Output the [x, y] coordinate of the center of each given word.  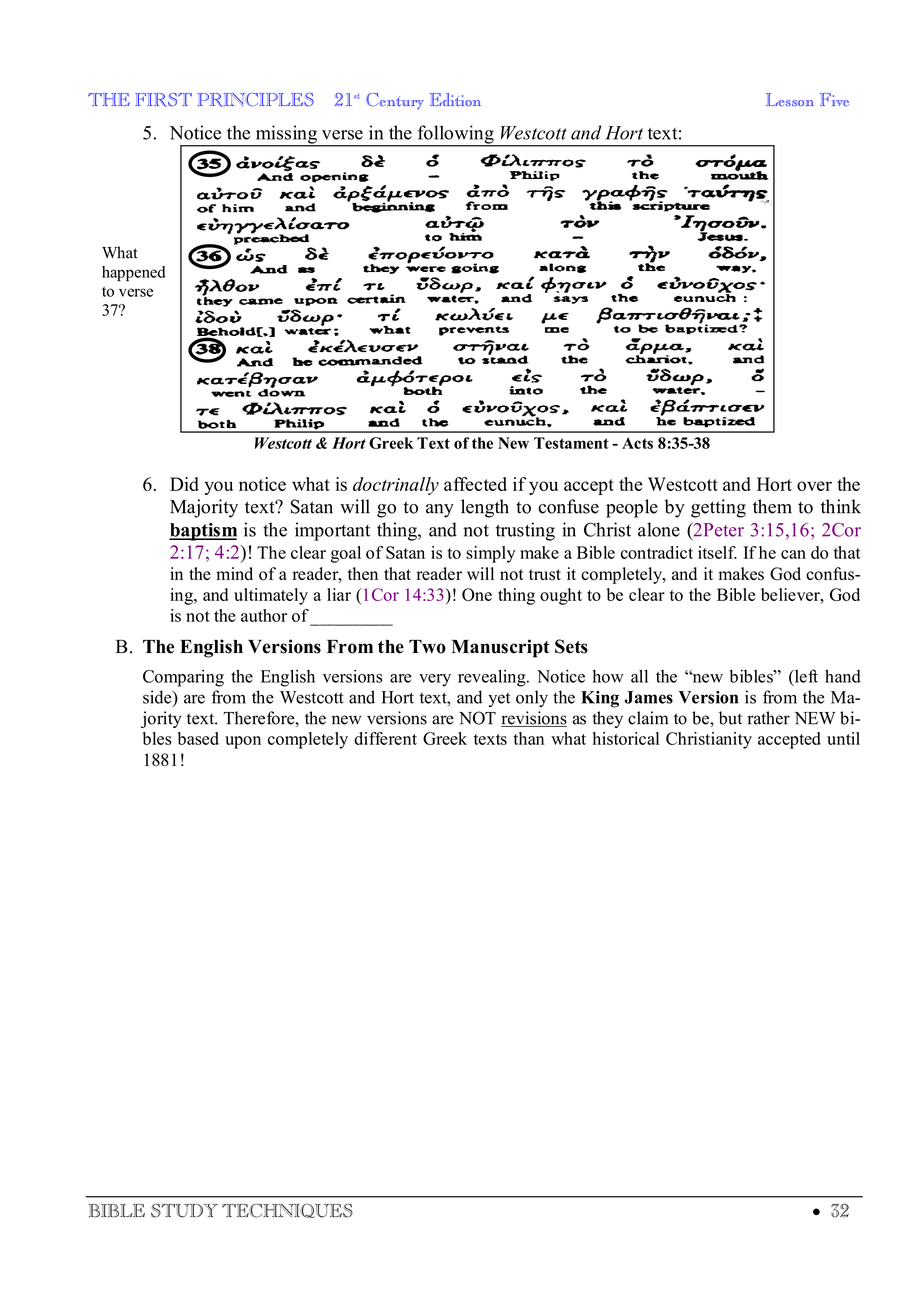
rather [768, 718]
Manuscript [500, 648]
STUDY [184, 1210]
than [528, 738]
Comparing [183, 678]
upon [243, 742]
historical [626, 738]
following [455, 135]
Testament [571, 443]
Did [184, 484]
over [814, 486]
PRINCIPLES [256, 100]
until [843, 738]
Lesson [790, 99]
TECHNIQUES [287, 1210]
